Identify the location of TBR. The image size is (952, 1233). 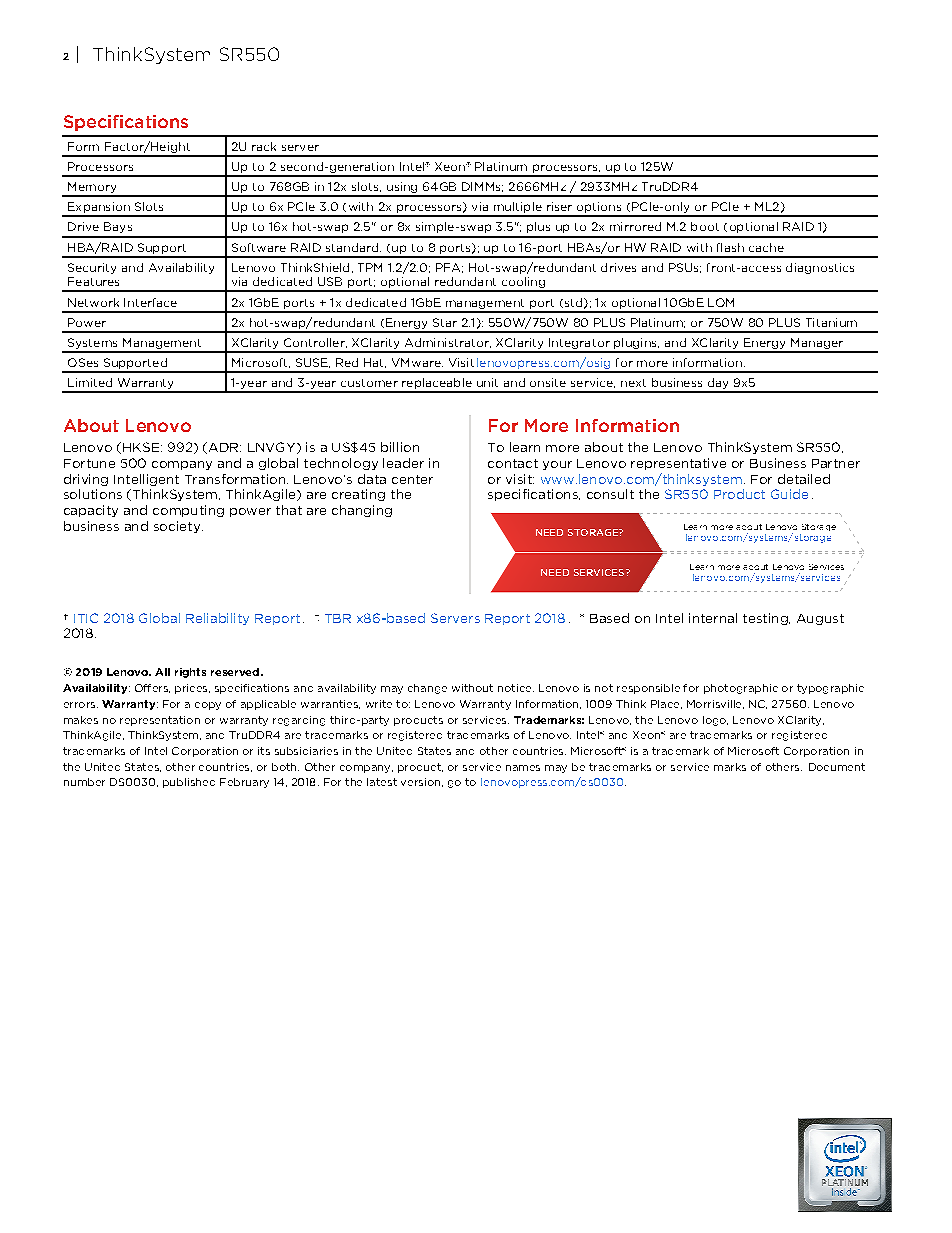
(338, 618).
